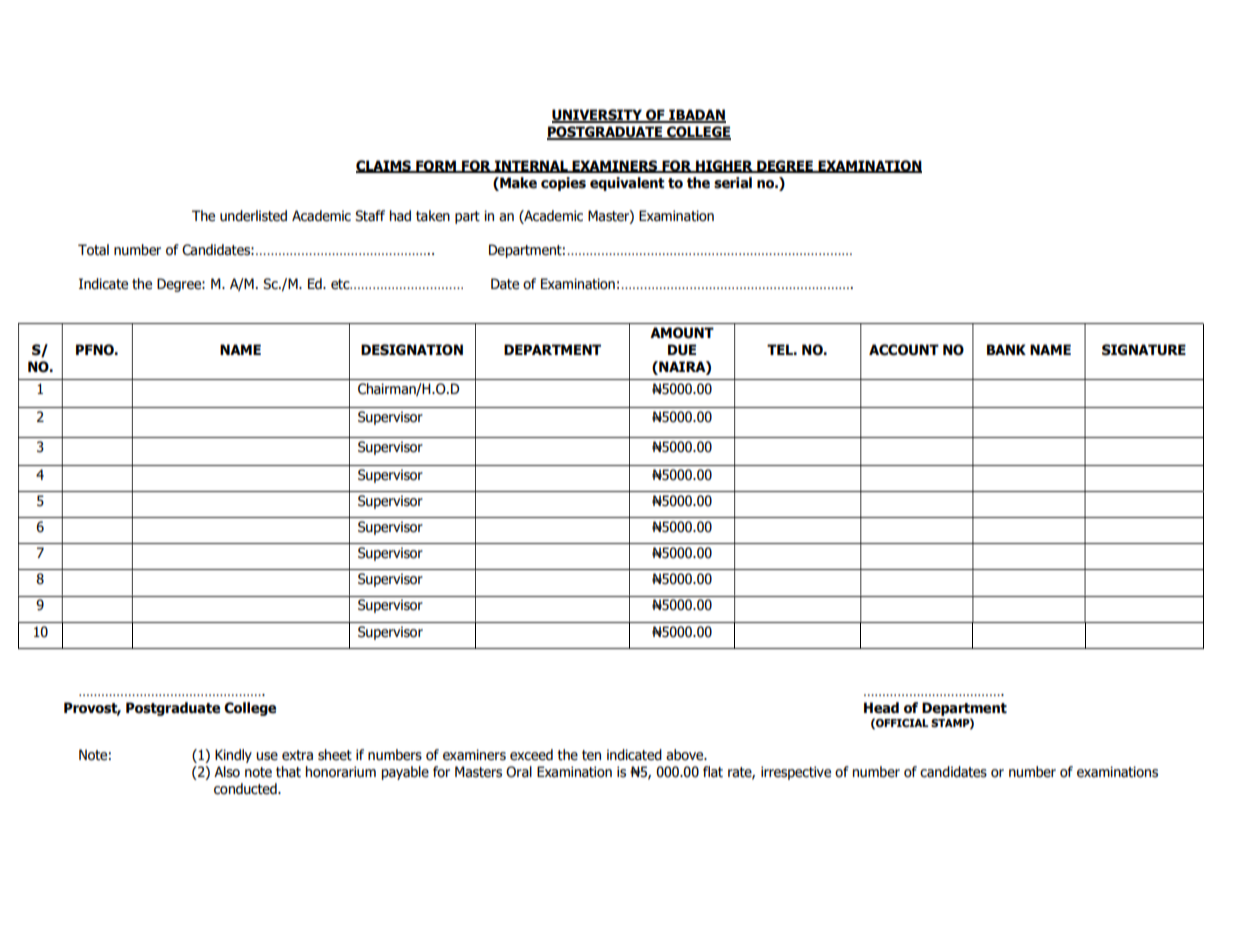 The height and width of the page is (952, 1233). What do you see at coordinates (881, 708) in the page?
I see `Head` at bounding box center [881, 708].
